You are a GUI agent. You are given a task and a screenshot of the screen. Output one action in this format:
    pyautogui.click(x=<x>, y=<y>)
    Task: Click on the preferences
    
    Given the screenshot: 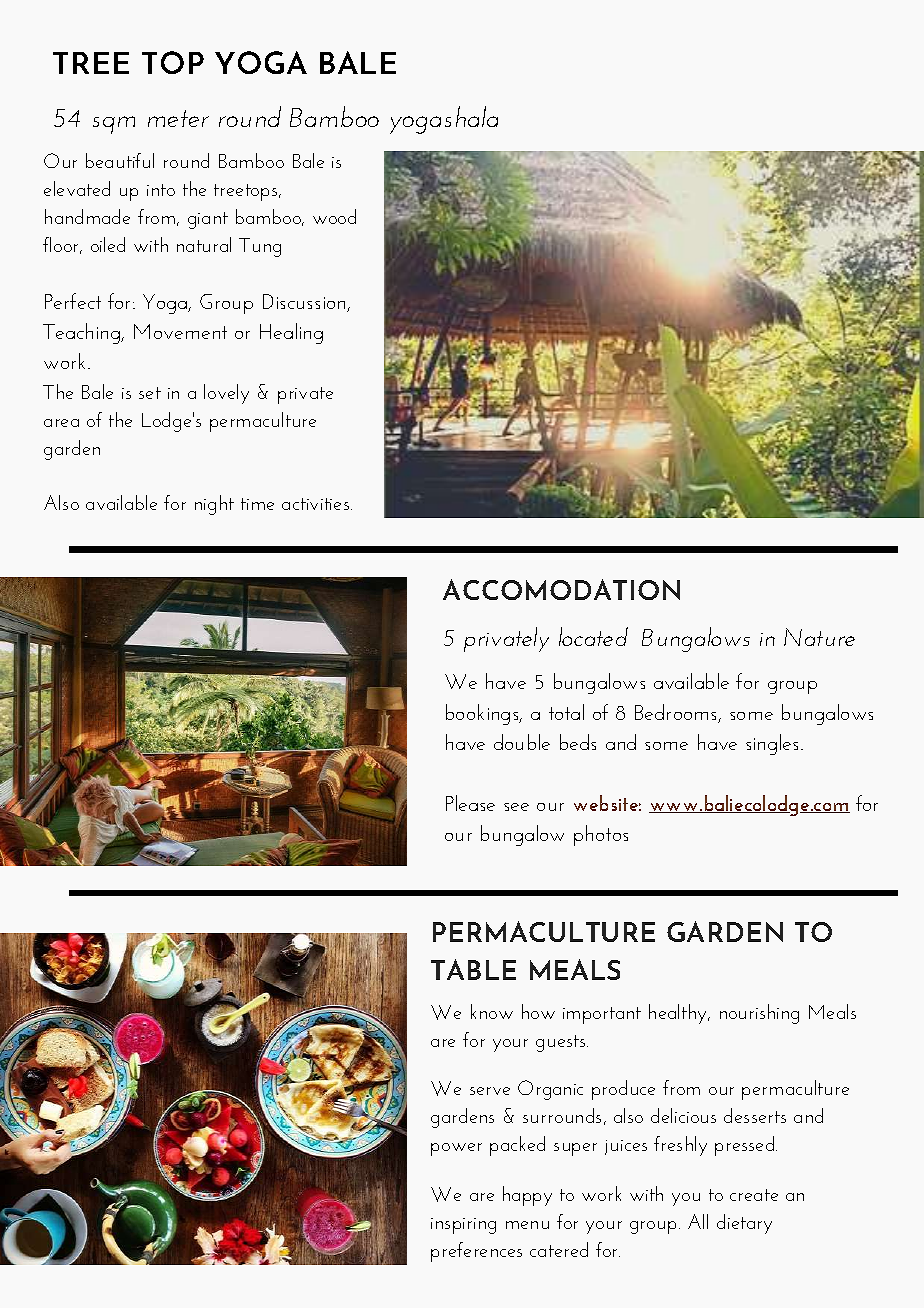 What is the action you would take?
    pyautogui.click(x=476, y=1252)
